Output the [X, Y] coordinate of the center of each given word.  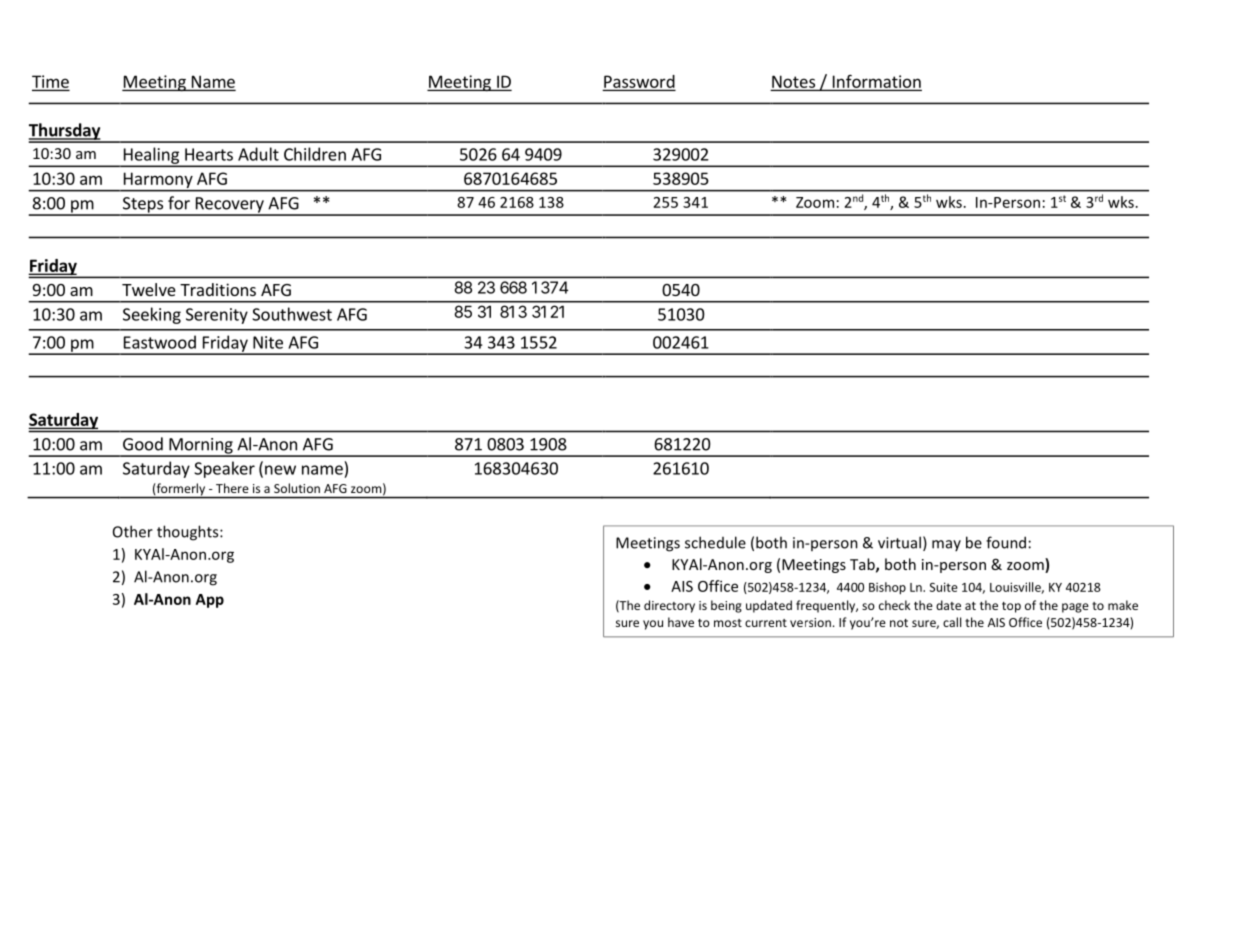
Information [875, 82]
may [946, 545]
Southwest [292, 314]
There [232, 488]
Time [50, 82]
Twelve [149, 289]
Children [315, 154]
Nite [268, 342]
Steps [143, 206]
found [1006, 542]
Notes [793, 81]
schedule [715, 542]
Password [639, 82]
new [280, 470]
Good [143, 444]
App [210, 601]
